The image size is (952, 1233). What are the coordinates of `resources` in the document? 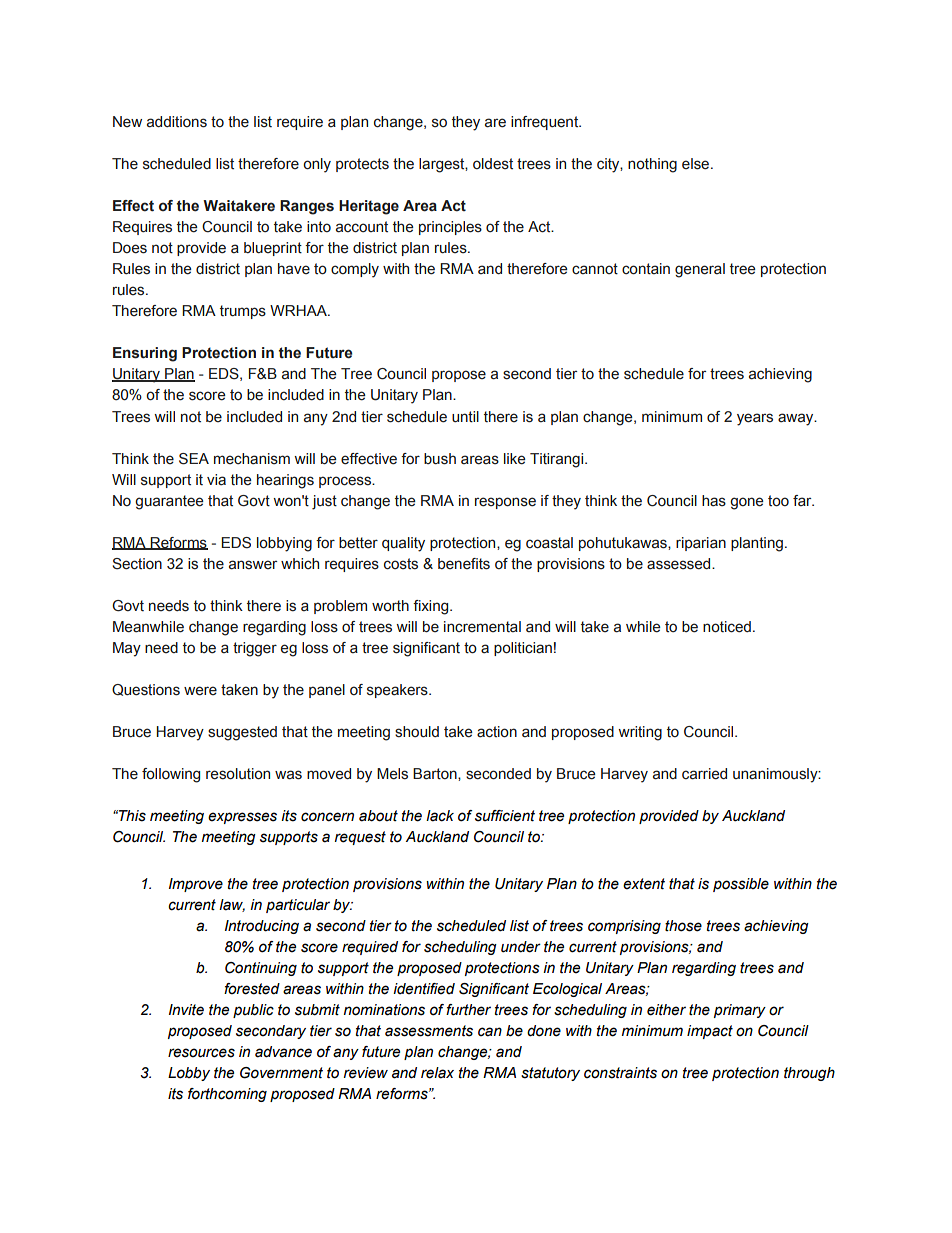 It's located at (201, 1053).
